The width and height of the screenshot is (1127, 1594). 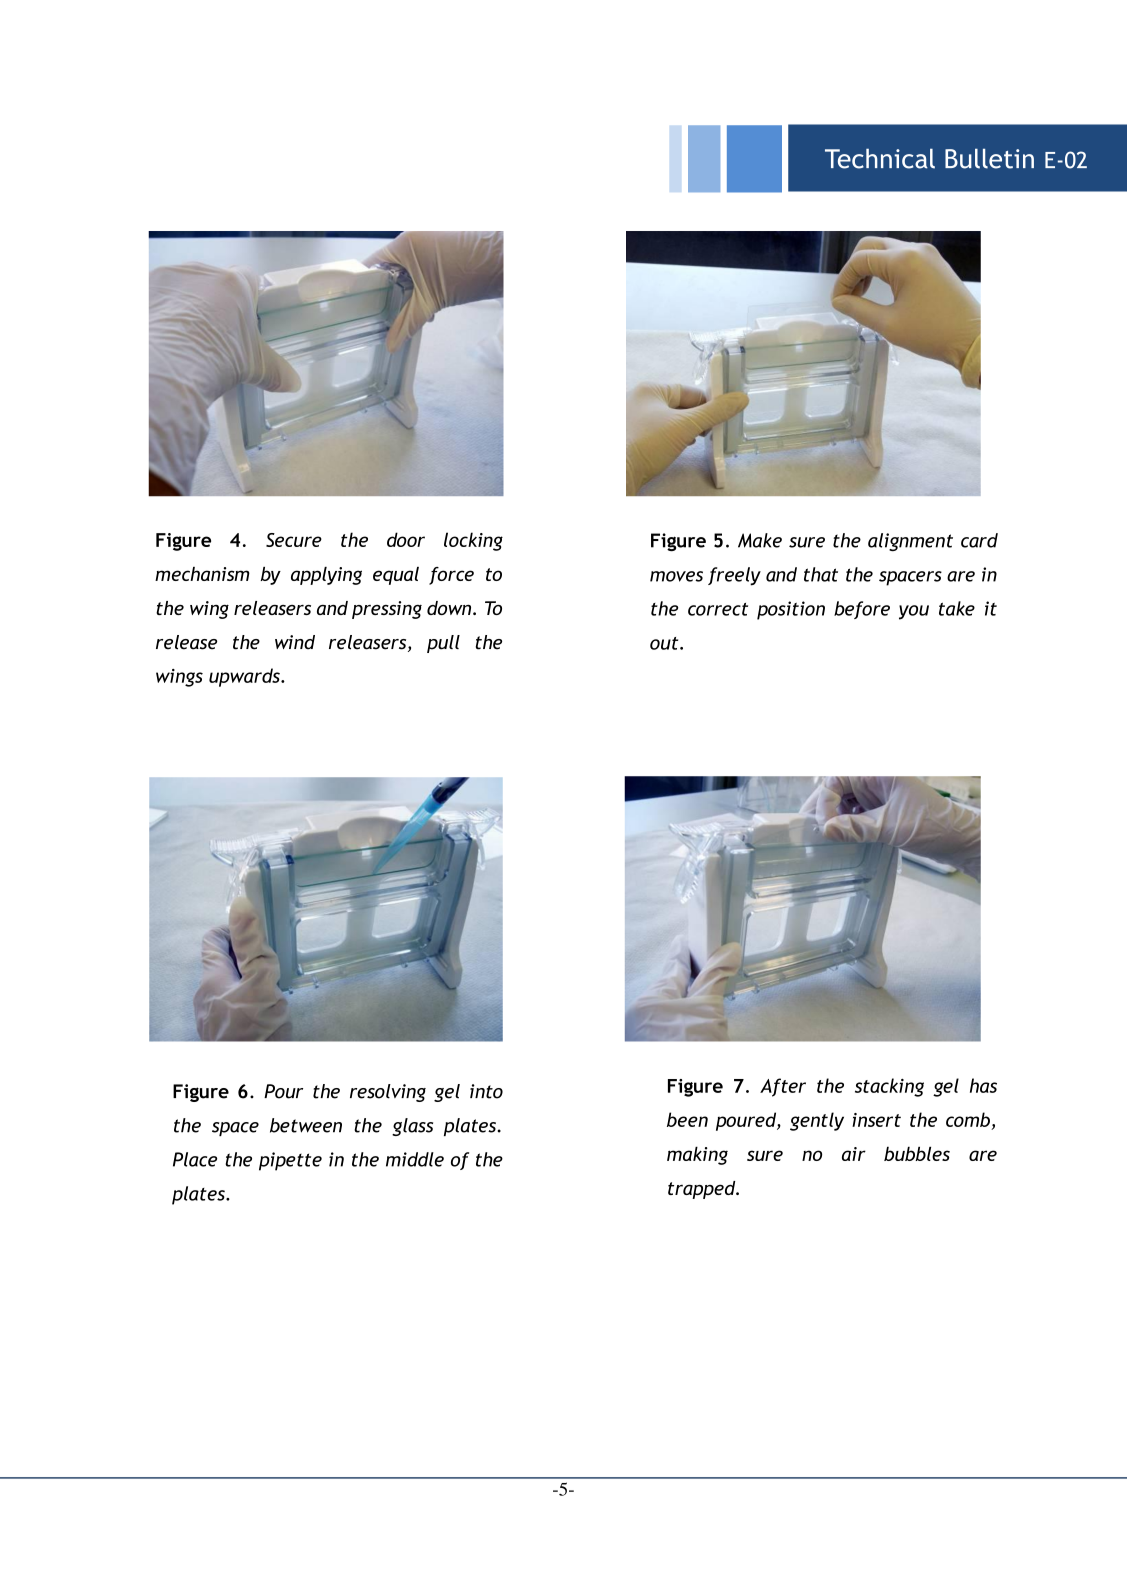 What do you see at coordinates (914, 612) in the screenshot?
I see `you` at bounding box center [914, 612].
